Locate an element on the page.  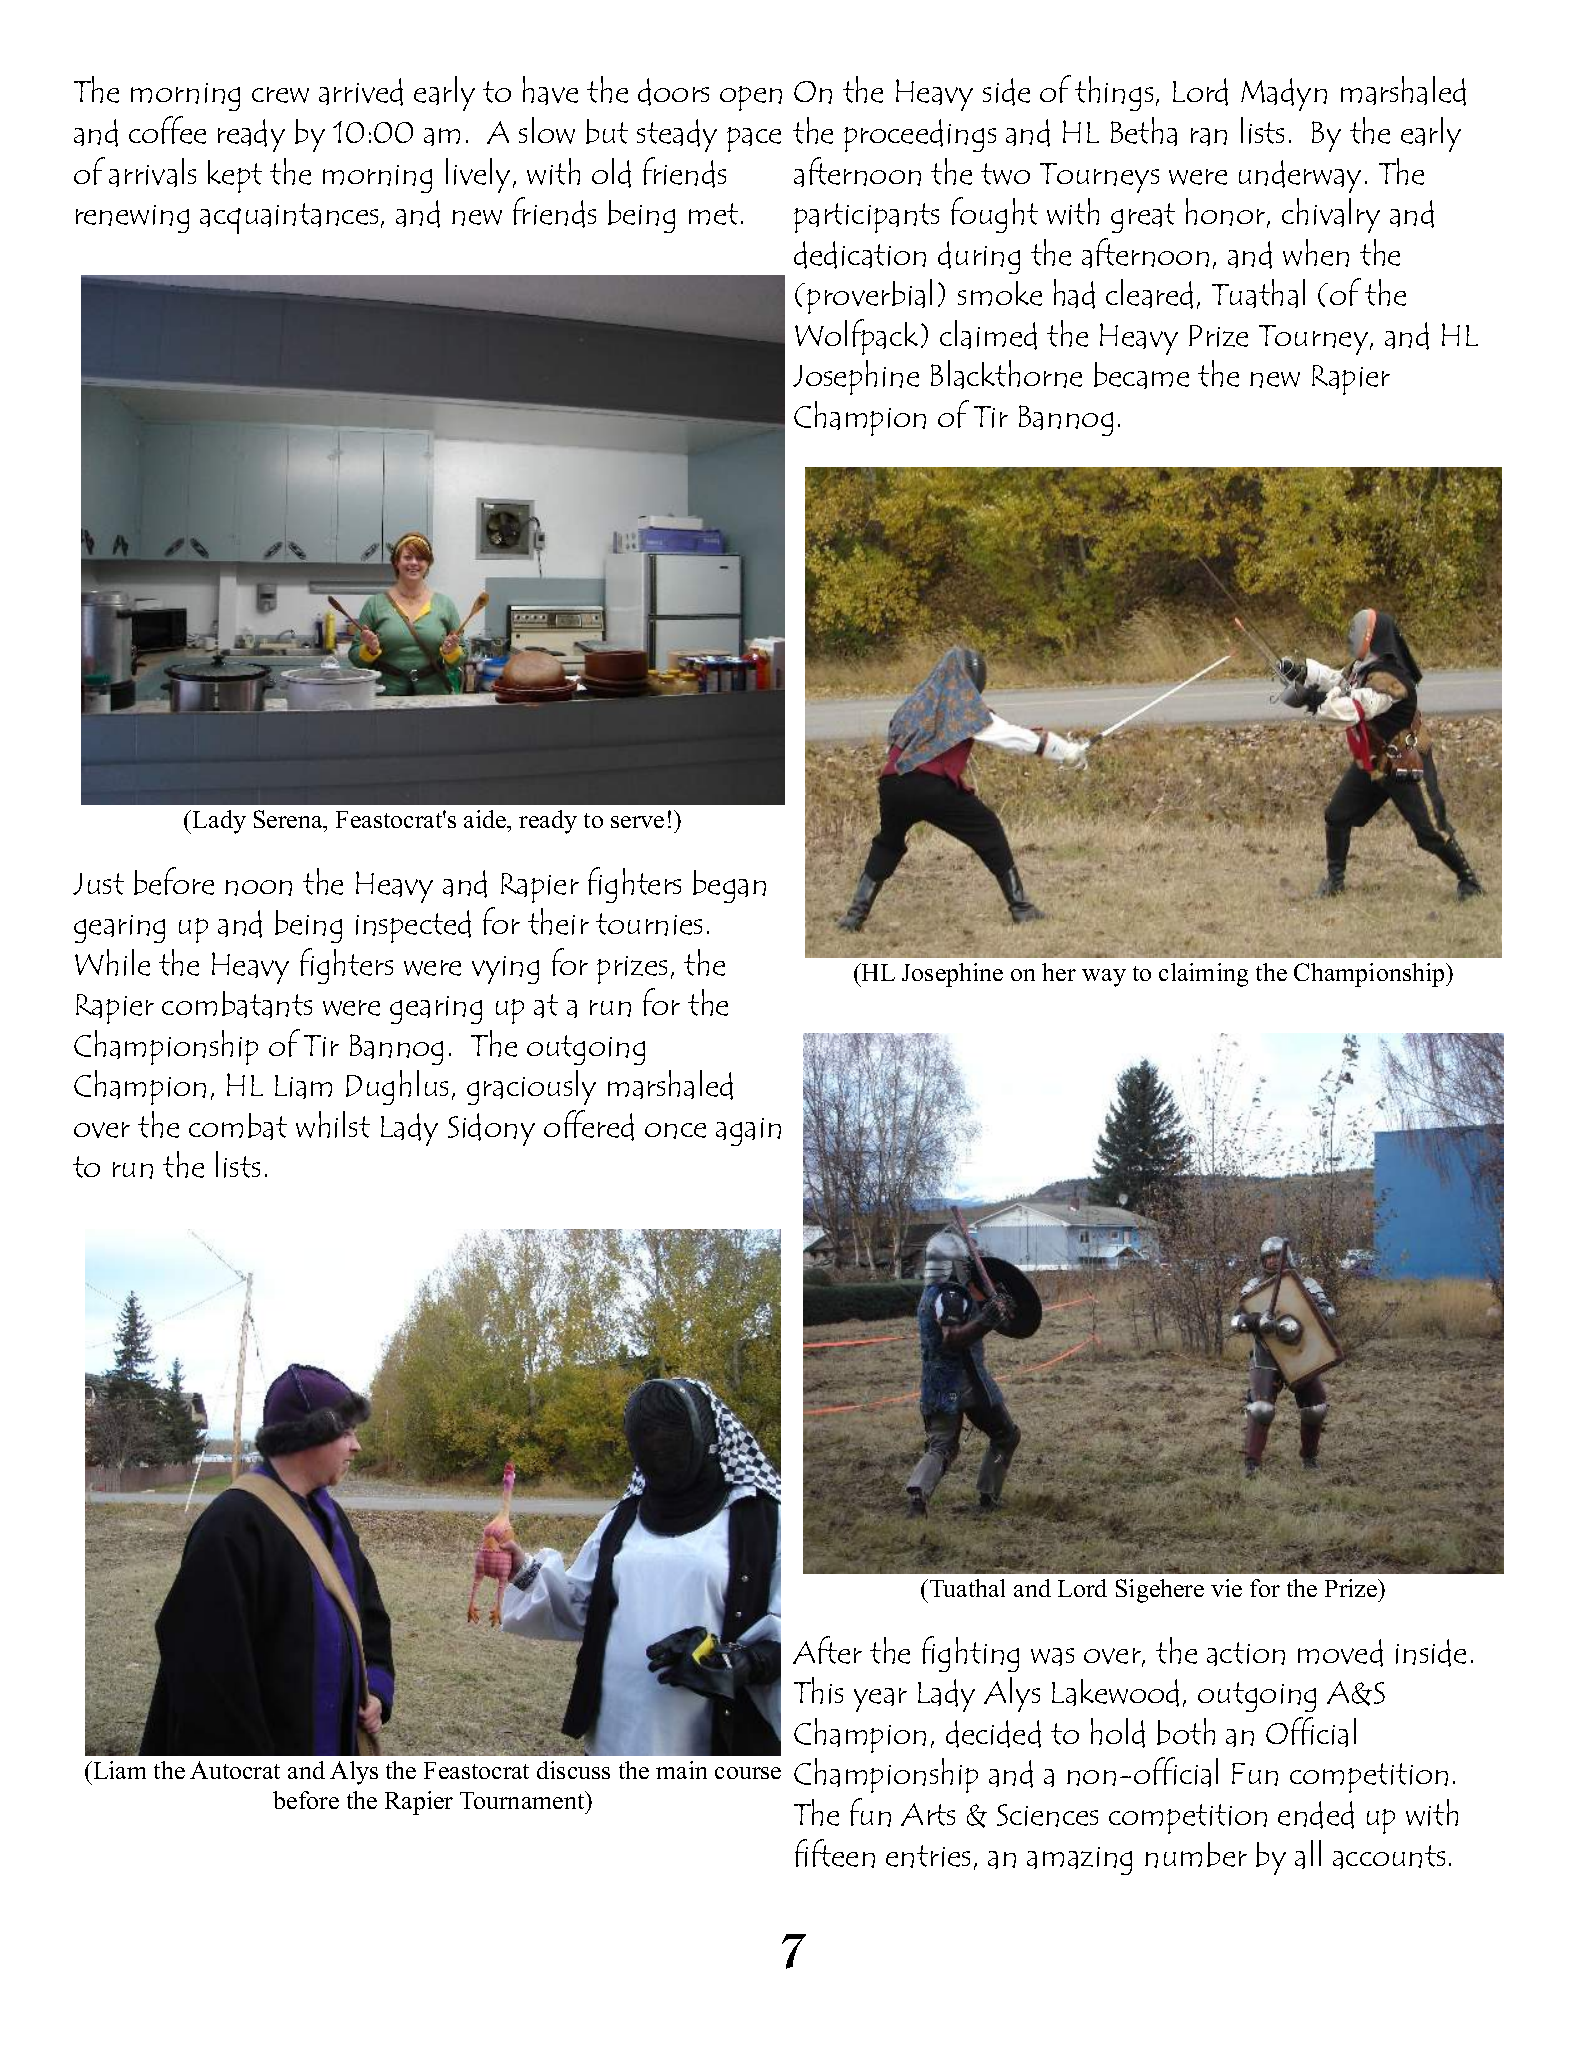
pace is located at coordinates (754, 139).
